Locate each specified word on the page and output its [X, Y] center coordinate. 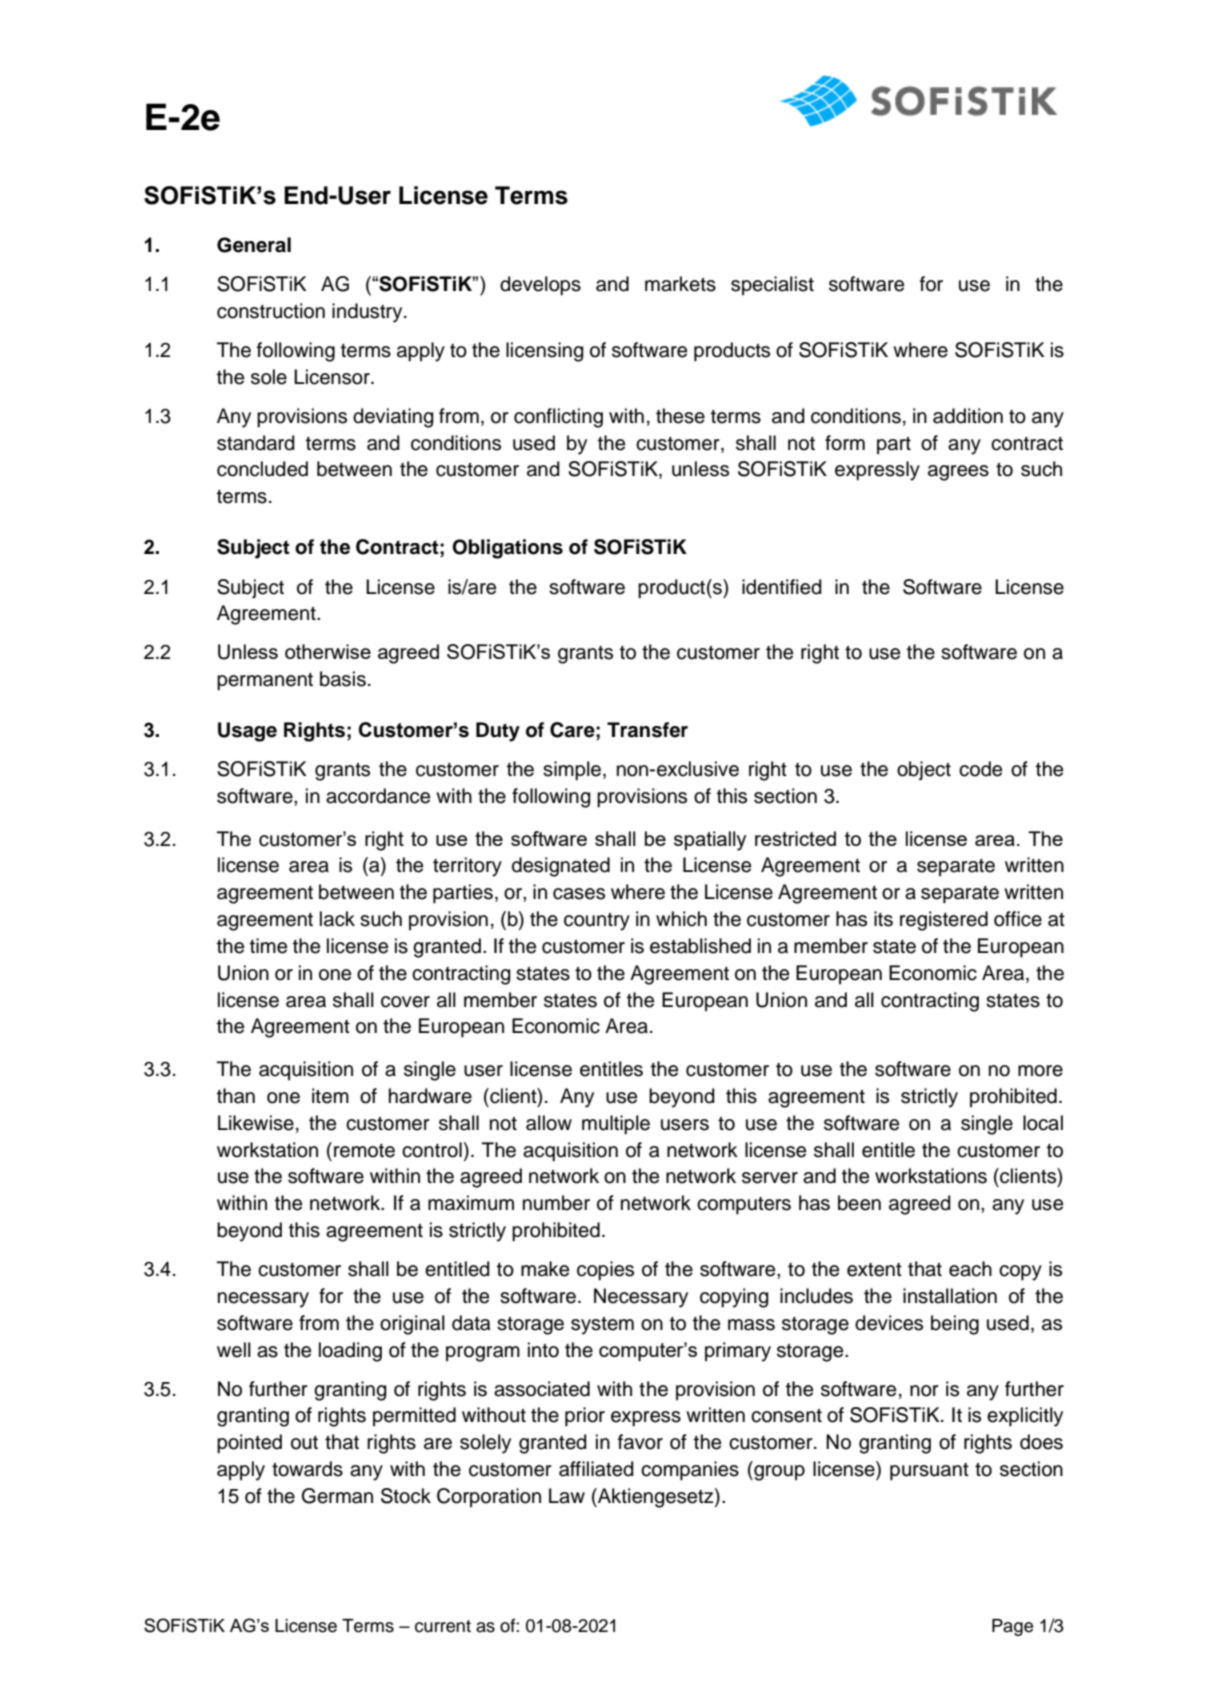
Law [567, 1496]
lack [337, 919]
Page [1012, 1627]
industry [368, 313]
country [597, 921]
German [337, 1496]
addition [968, 416]
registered [944, 921]
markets [680, 284]
